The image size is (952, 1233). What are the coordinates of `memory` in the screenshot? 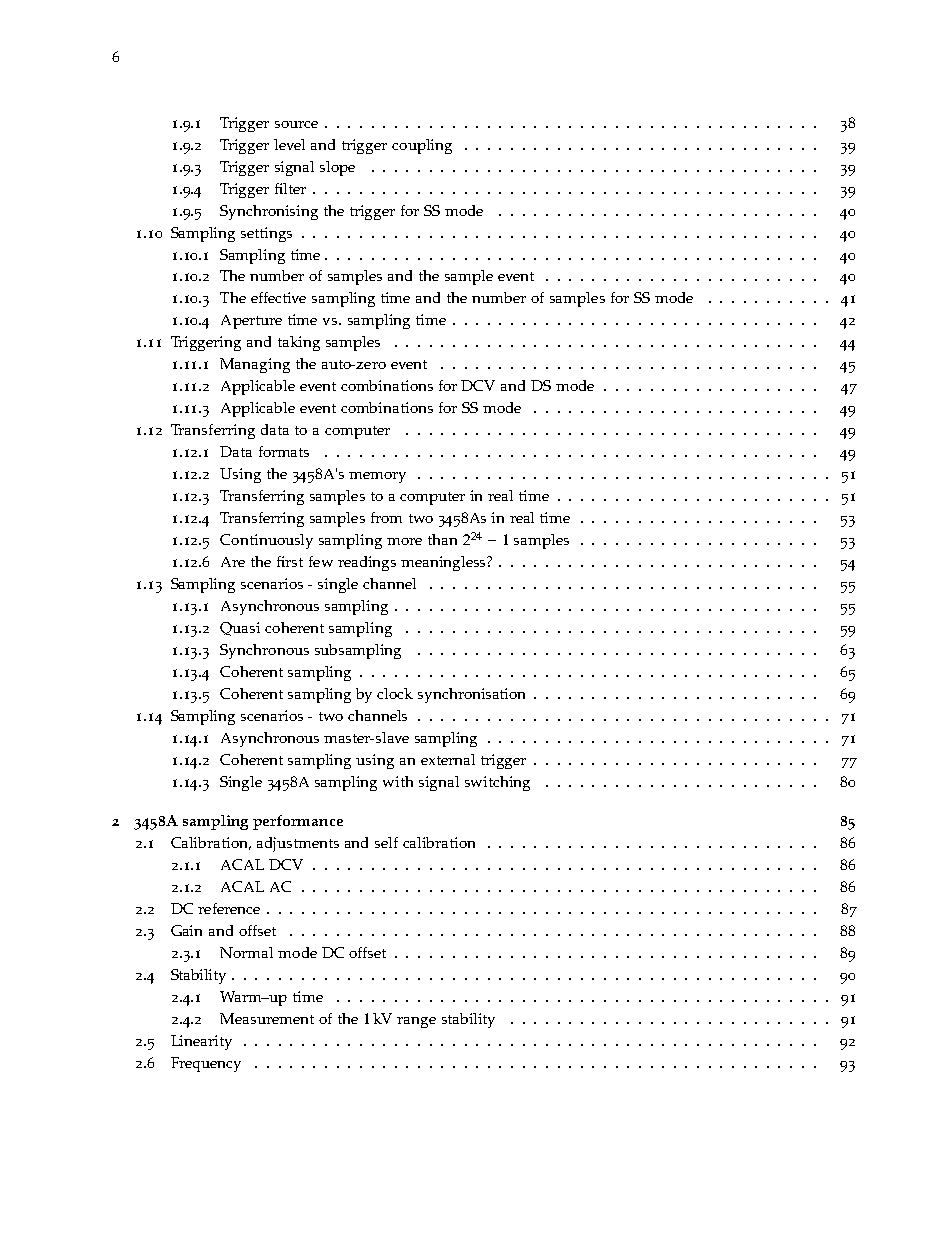 It's located at (377, 477).
